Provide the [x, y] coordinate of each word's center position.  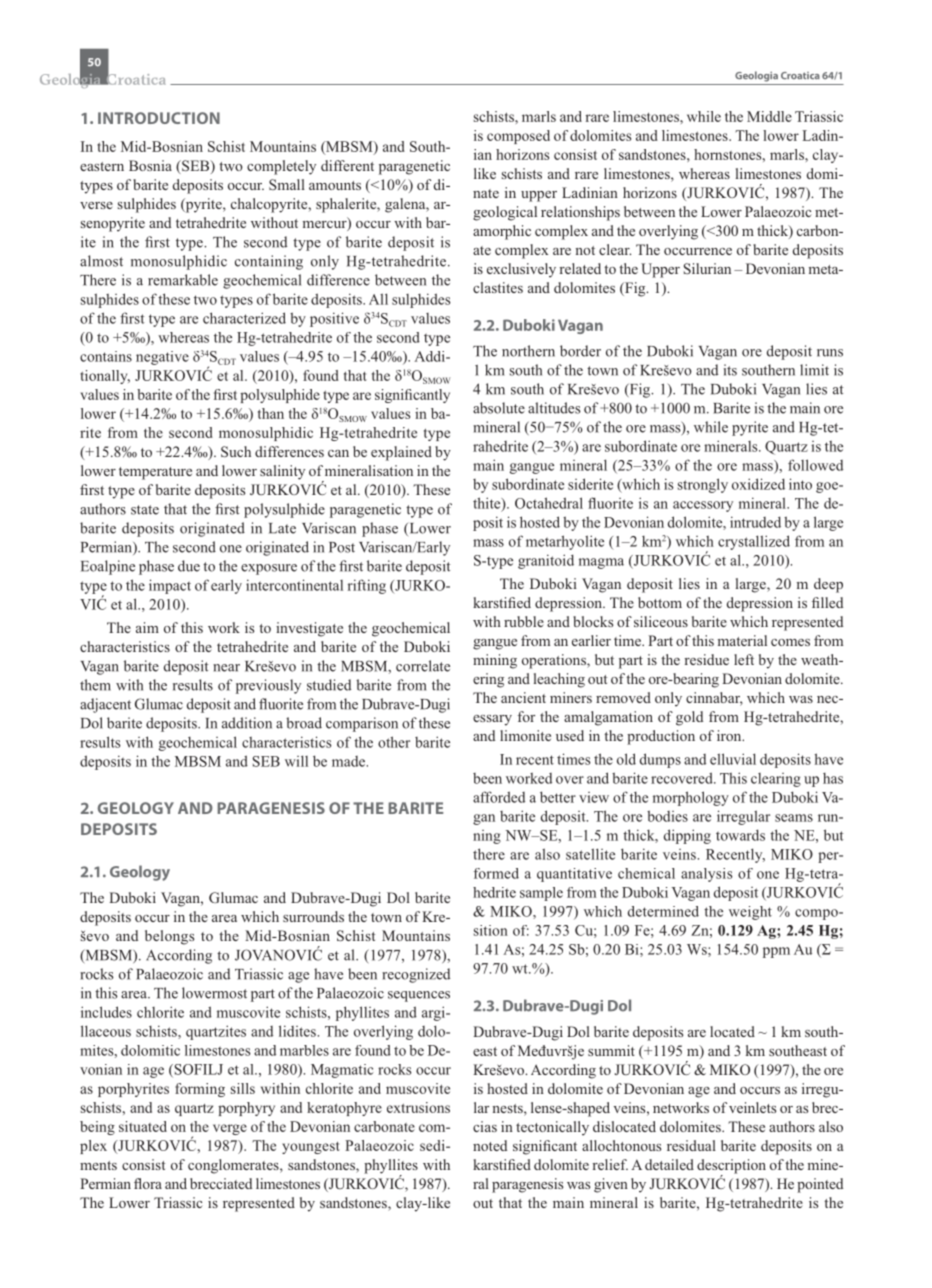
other [394, 742]
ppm [776, 952]
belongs [169, 937]
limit [814, 370]
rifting [367, 586]
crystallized [754, 542]
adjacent [105, 705]
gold [689, 718]
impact [170, 586]
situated [143, 1126]
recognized [416, 975]
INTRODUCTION [159, 118]
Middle [769, 116]
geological [505, 213]
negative [162, 358]
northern [528, 351]
